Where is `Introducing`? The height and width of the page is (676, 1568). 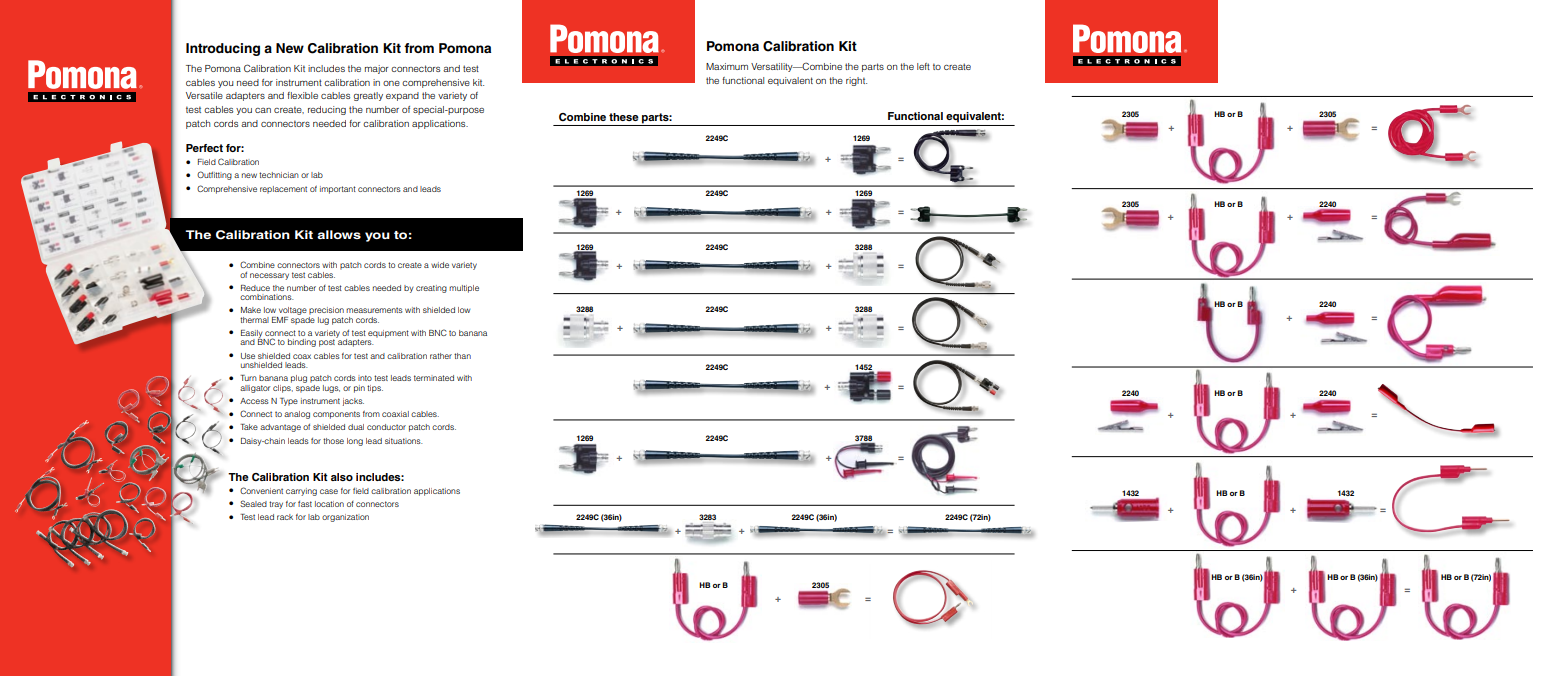 Introducing is located at coordinates (223, 49).
